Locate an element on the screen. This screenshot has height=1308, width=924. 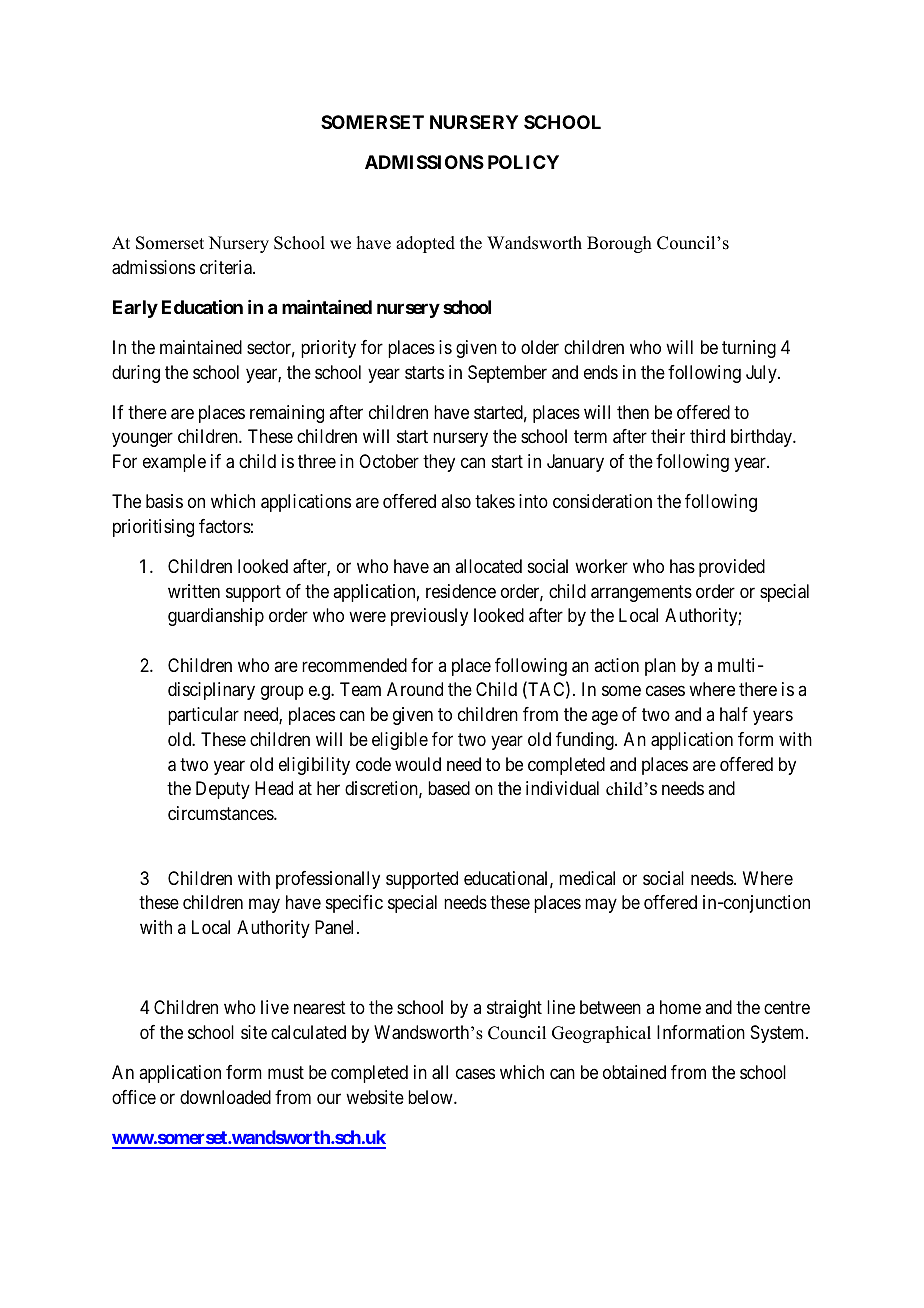
medical is located at coordinates (587, 878).
